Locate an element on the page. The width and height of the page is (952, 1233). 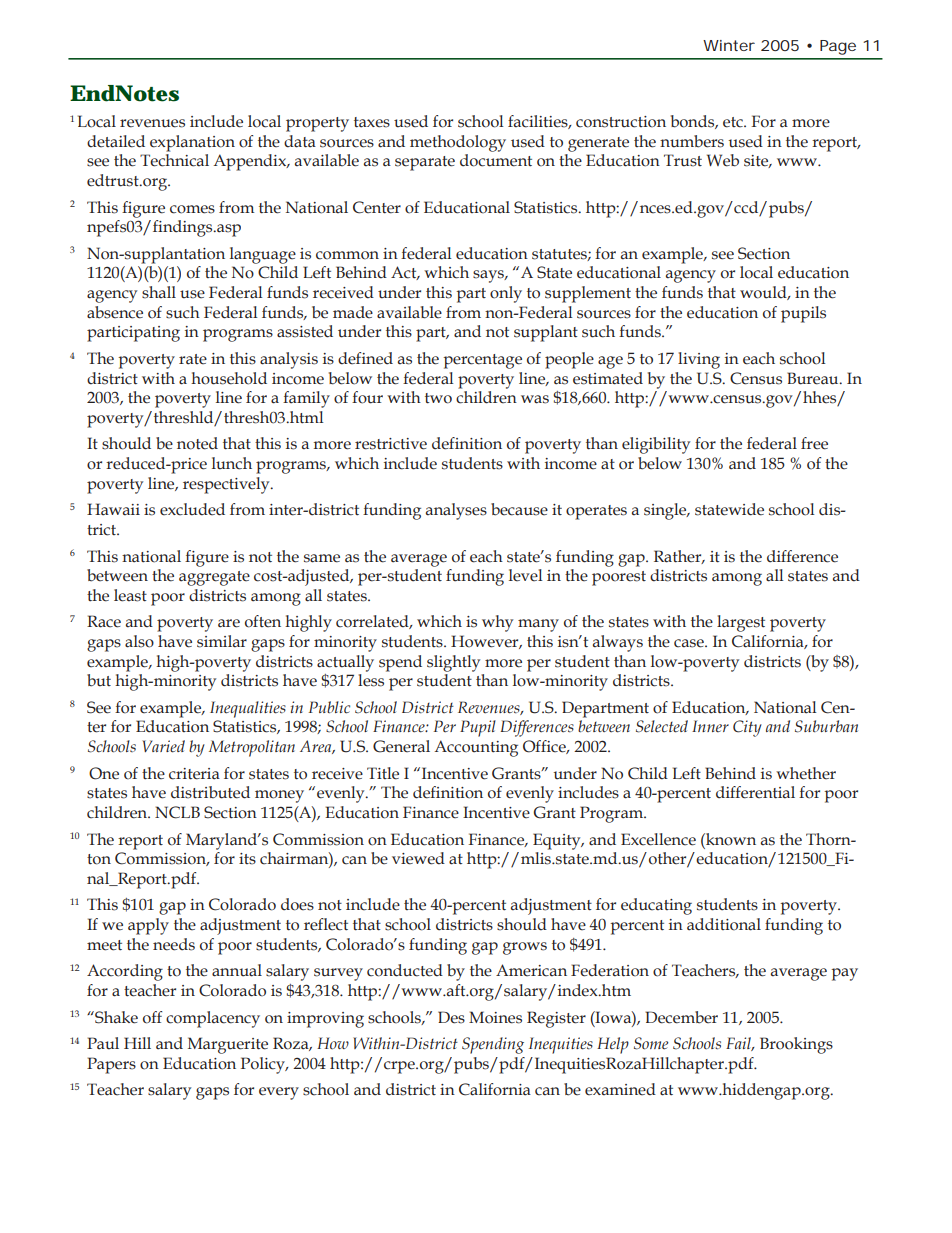
methodology is located at coordinates (458, 143).
